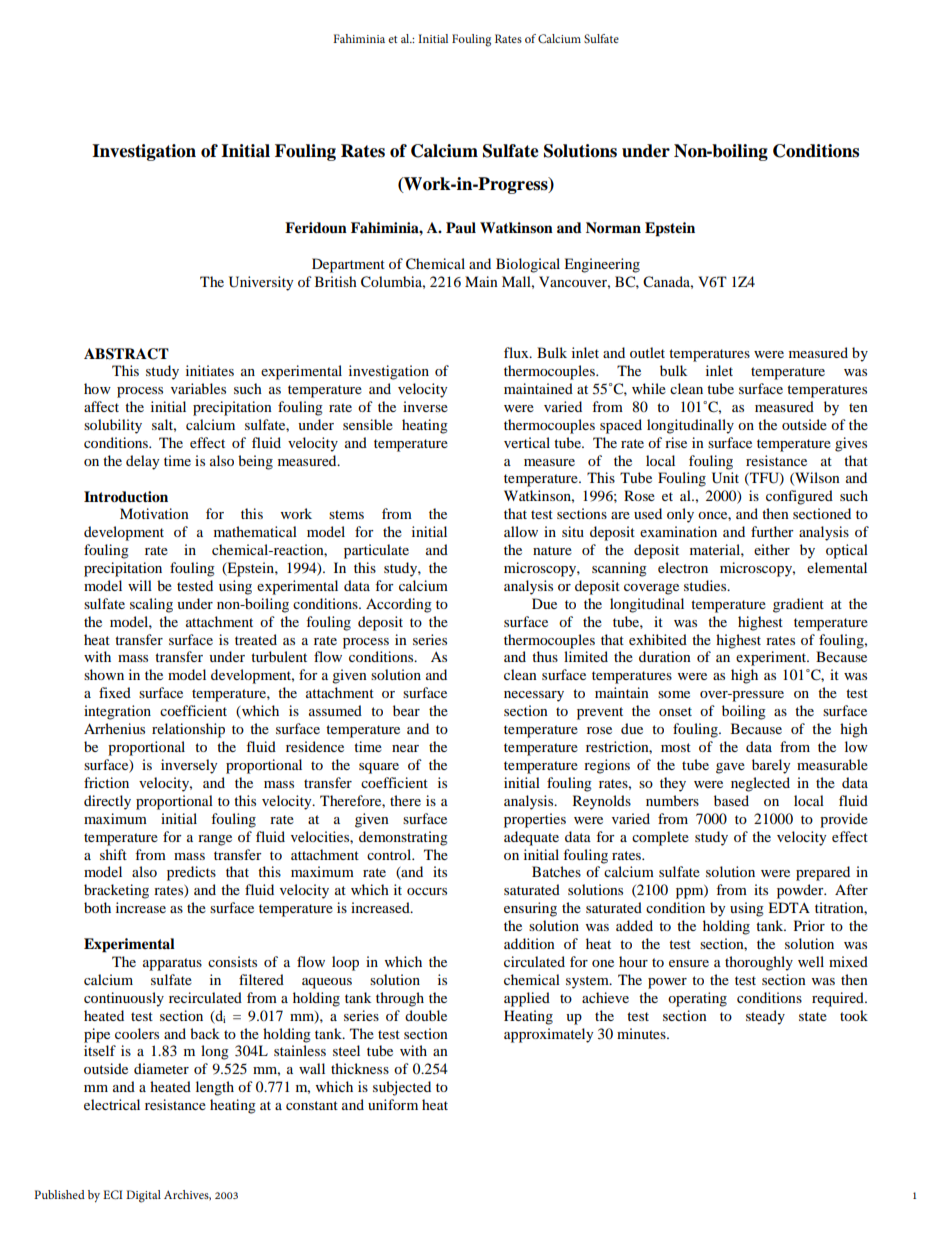  Describe the element at coordinates (461, 228) in the screenshot. I see `Paul` at that location.
